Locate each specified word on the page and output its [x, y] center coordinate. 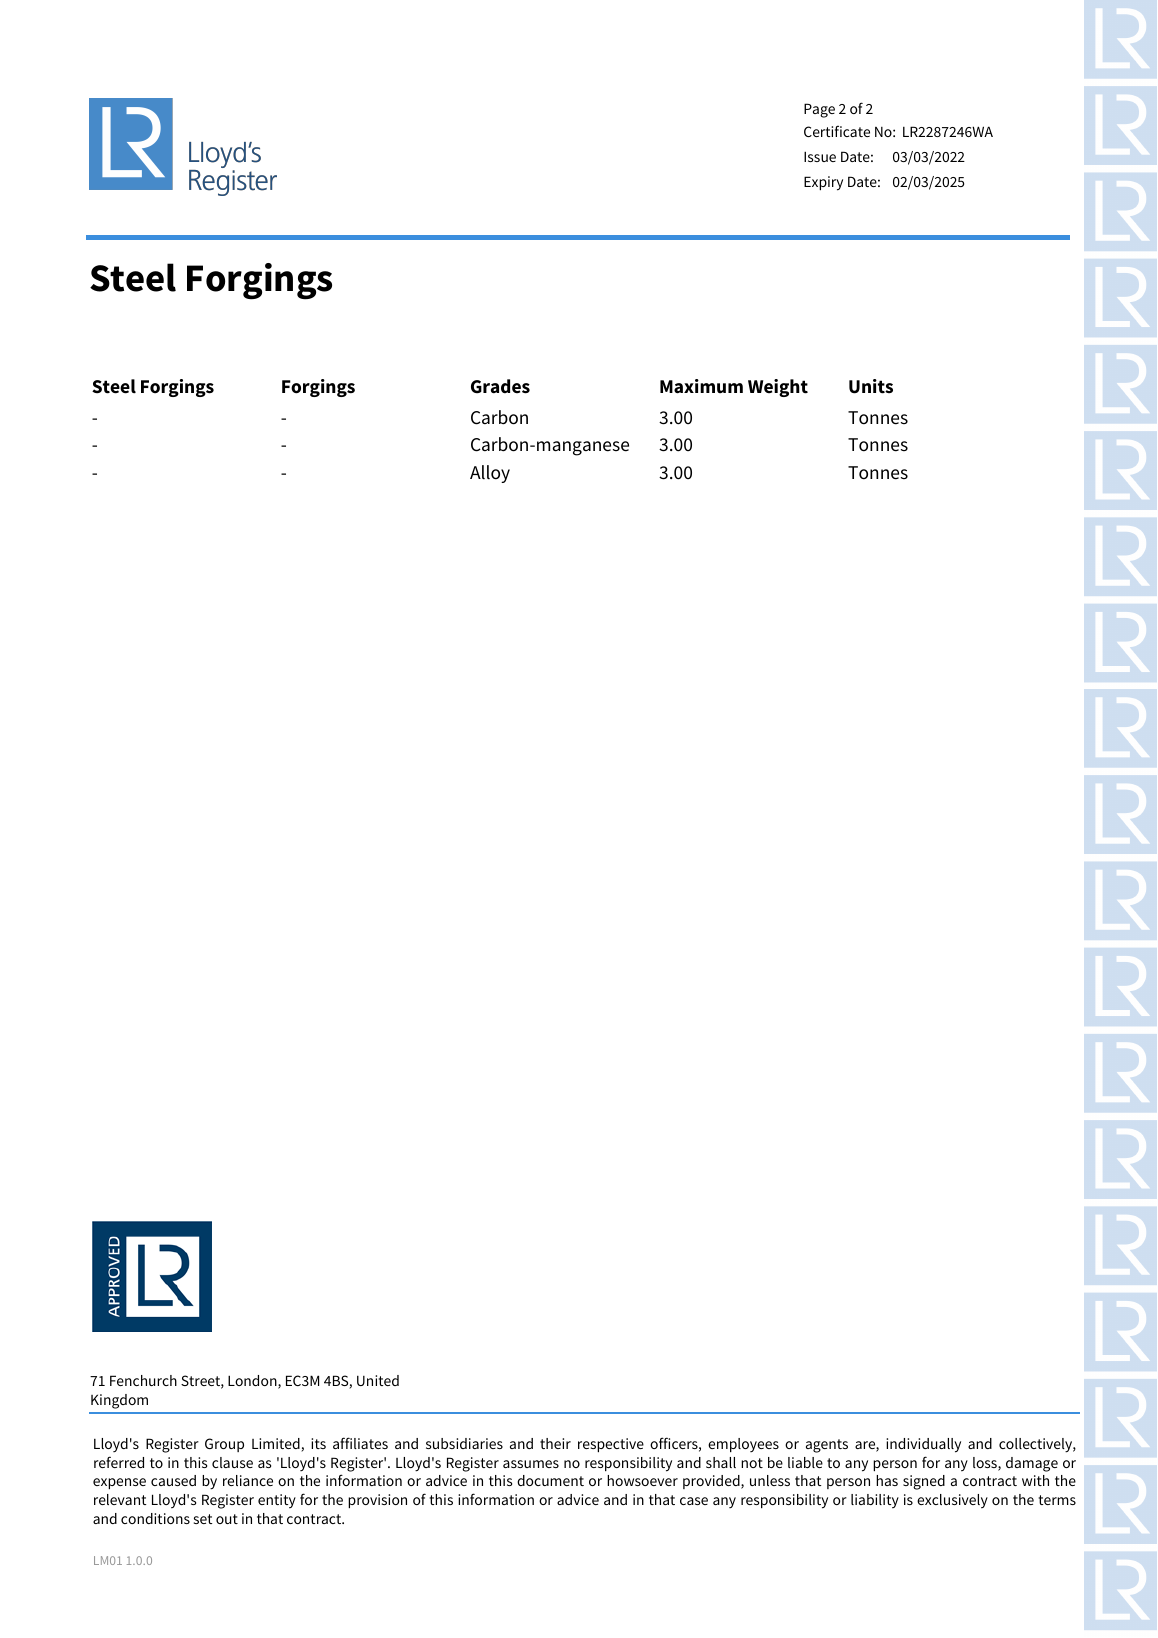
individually [923, 1445]
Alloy [490, 474]
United [378, 1380]
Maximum [701, 386]
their [555, 1443]
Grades [500, 386]
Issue [820, 156]
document [550, 1480]
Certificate [837, 131]
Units [871, 386]
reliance [248, 1480]
